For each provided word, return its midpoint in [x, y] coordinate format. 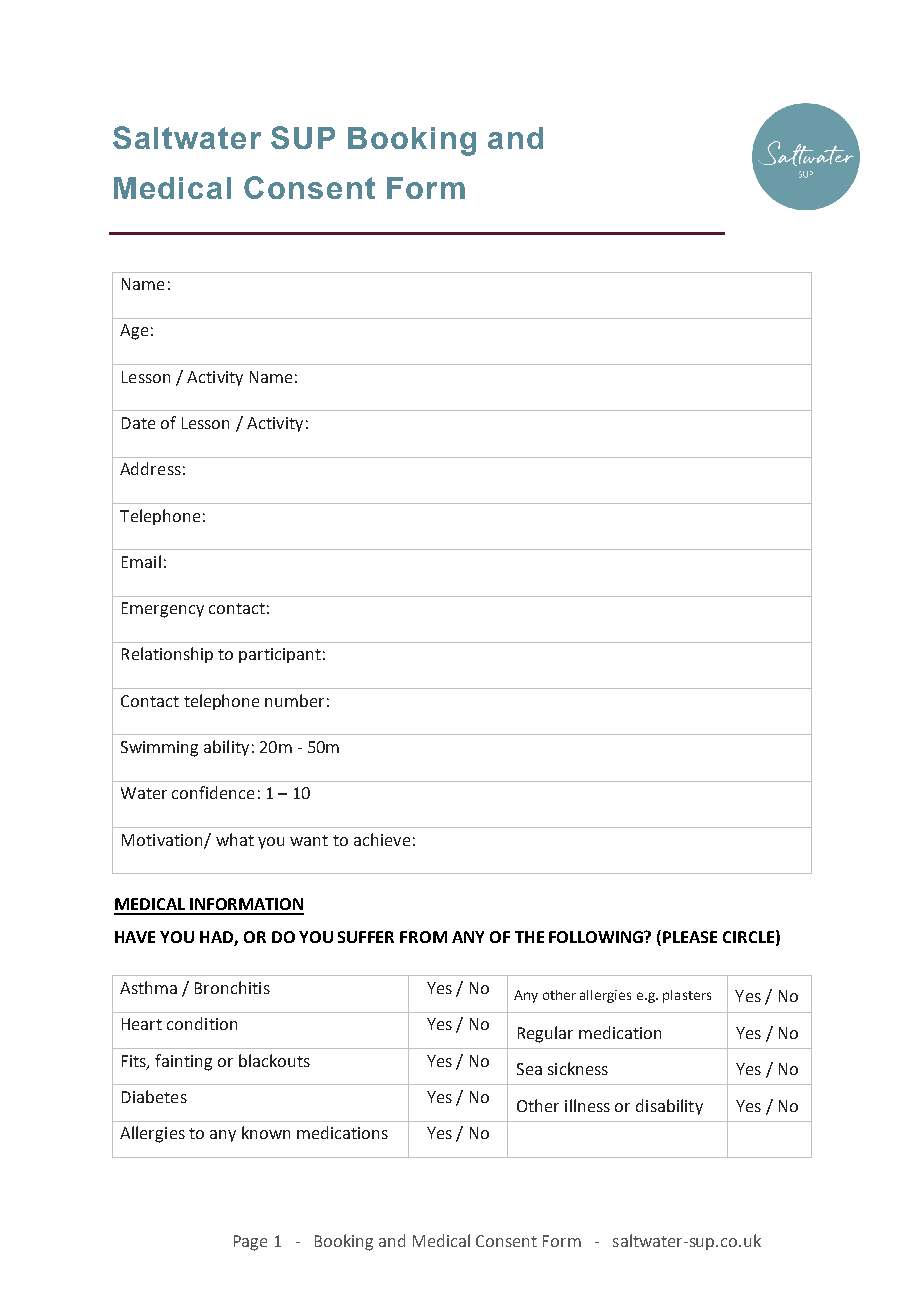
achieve [382, 839]
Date [138, 423]
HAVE [135, 937]
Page [250, 1243]
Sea [529, 1069]
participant [280, 655]
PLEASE [690, 937]
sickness [578, 1068]
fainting [183, 1062]
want [309, 840]
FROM [423, 937]
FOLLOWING [597, 937]
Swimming [159, 749]
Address [150, 468]
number [294, 700]
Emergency [163, 610]
